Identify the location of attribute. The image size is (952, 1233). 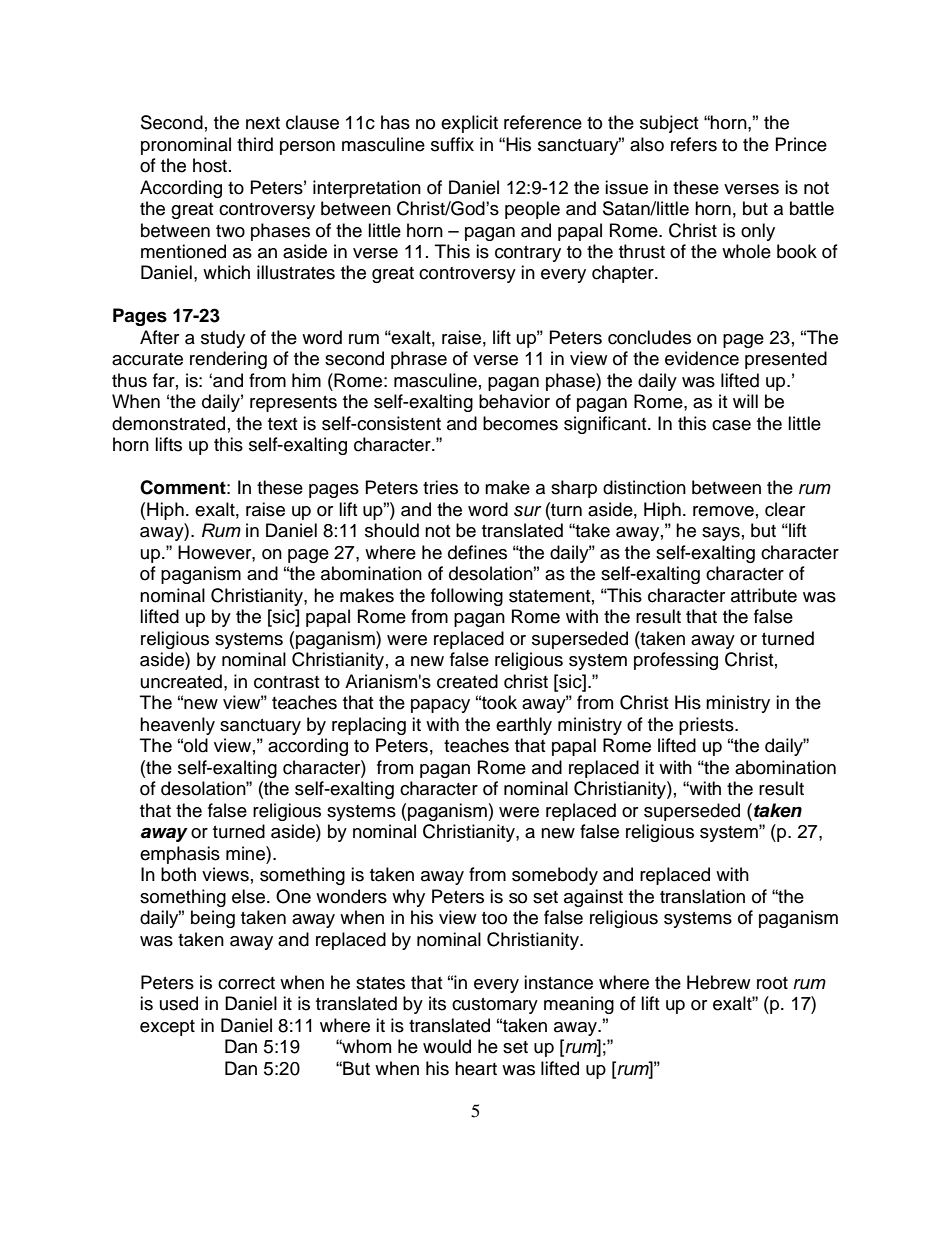
(764, 595).
